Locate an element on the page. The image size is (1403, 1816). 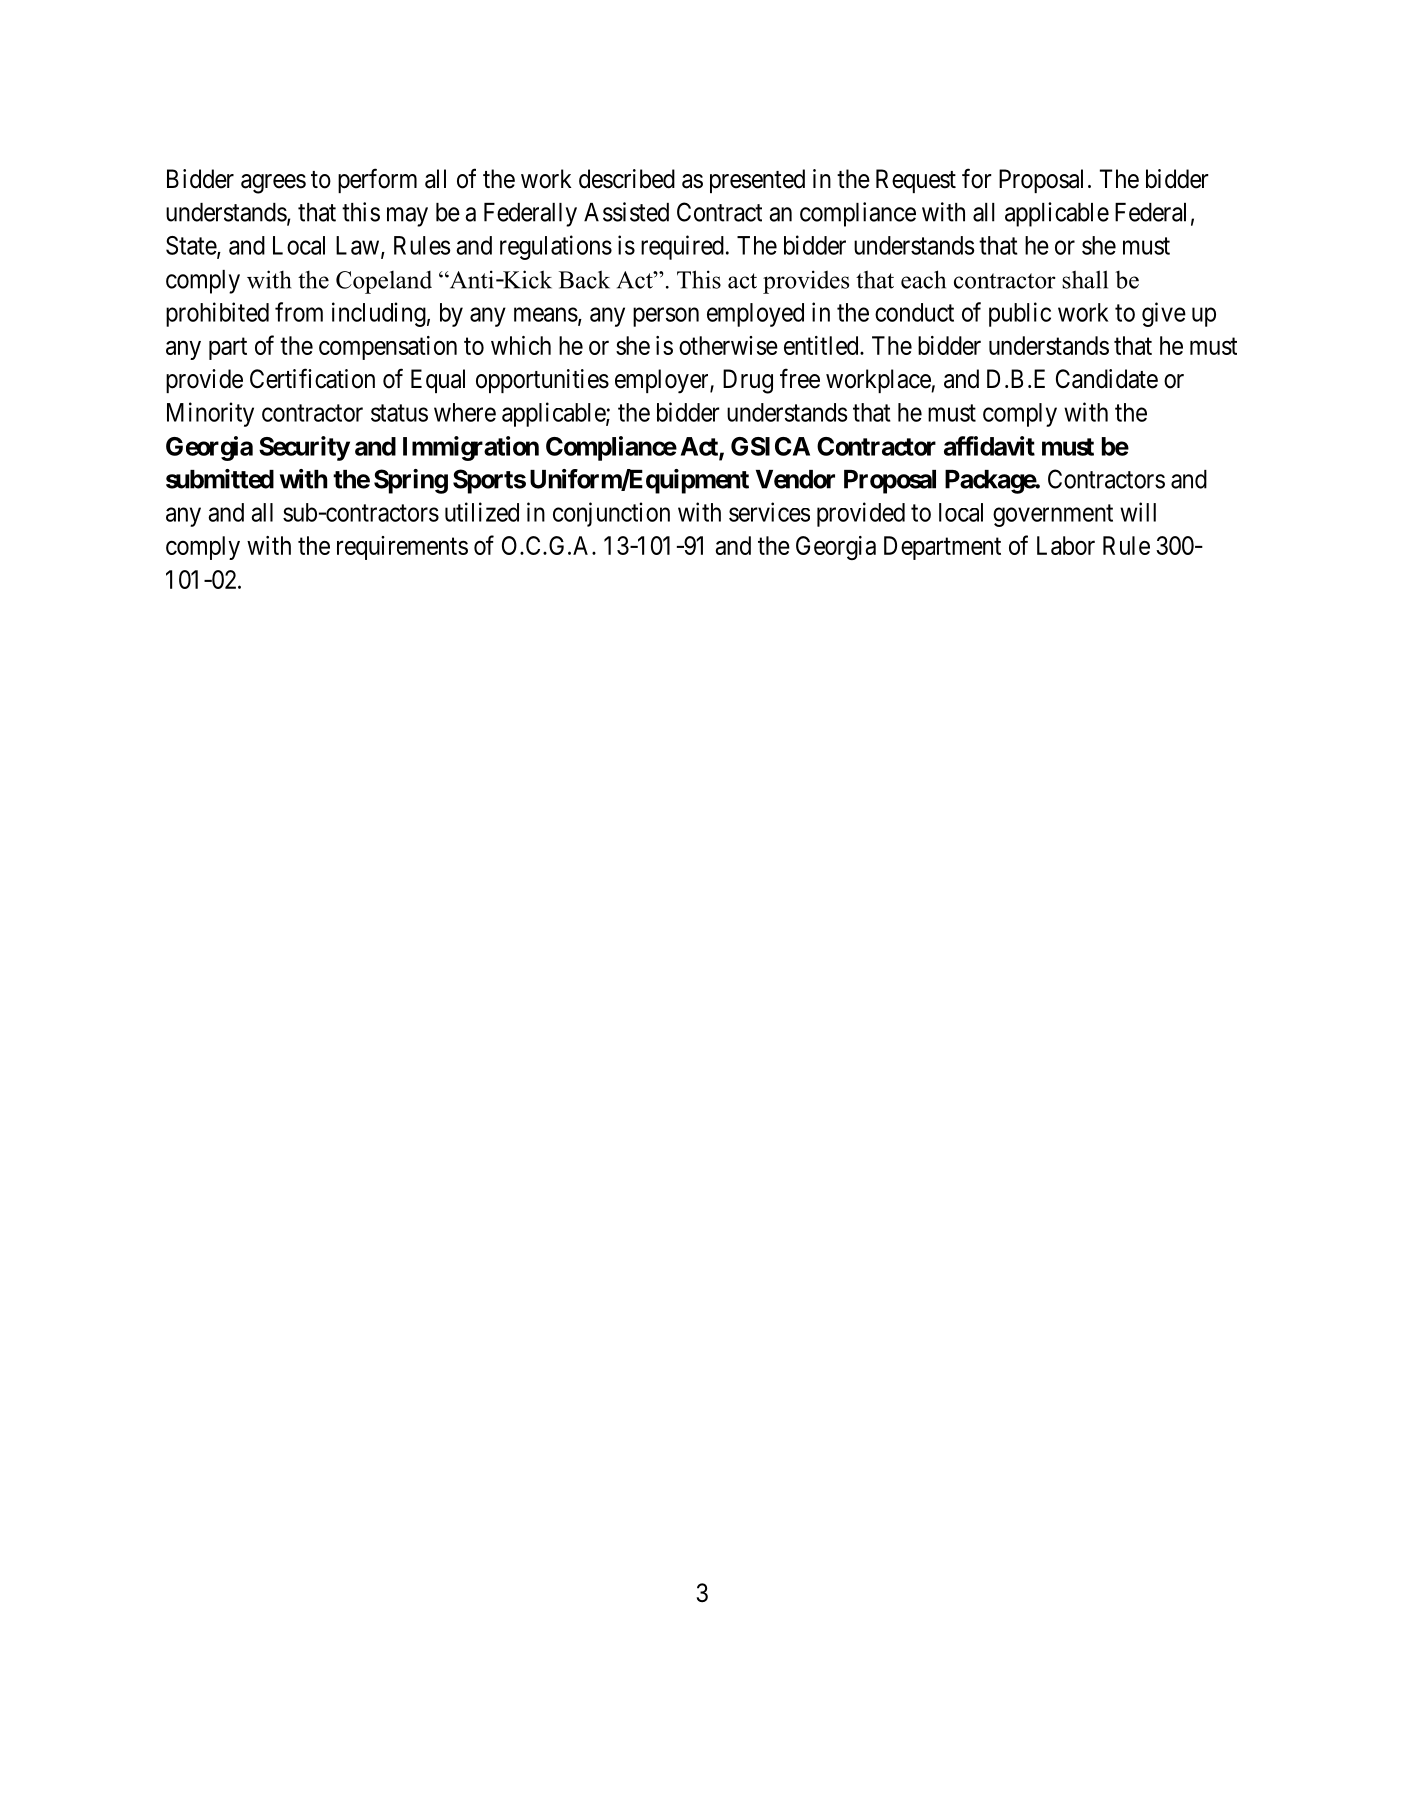
conjunction is located at coordinates (611, 514).
